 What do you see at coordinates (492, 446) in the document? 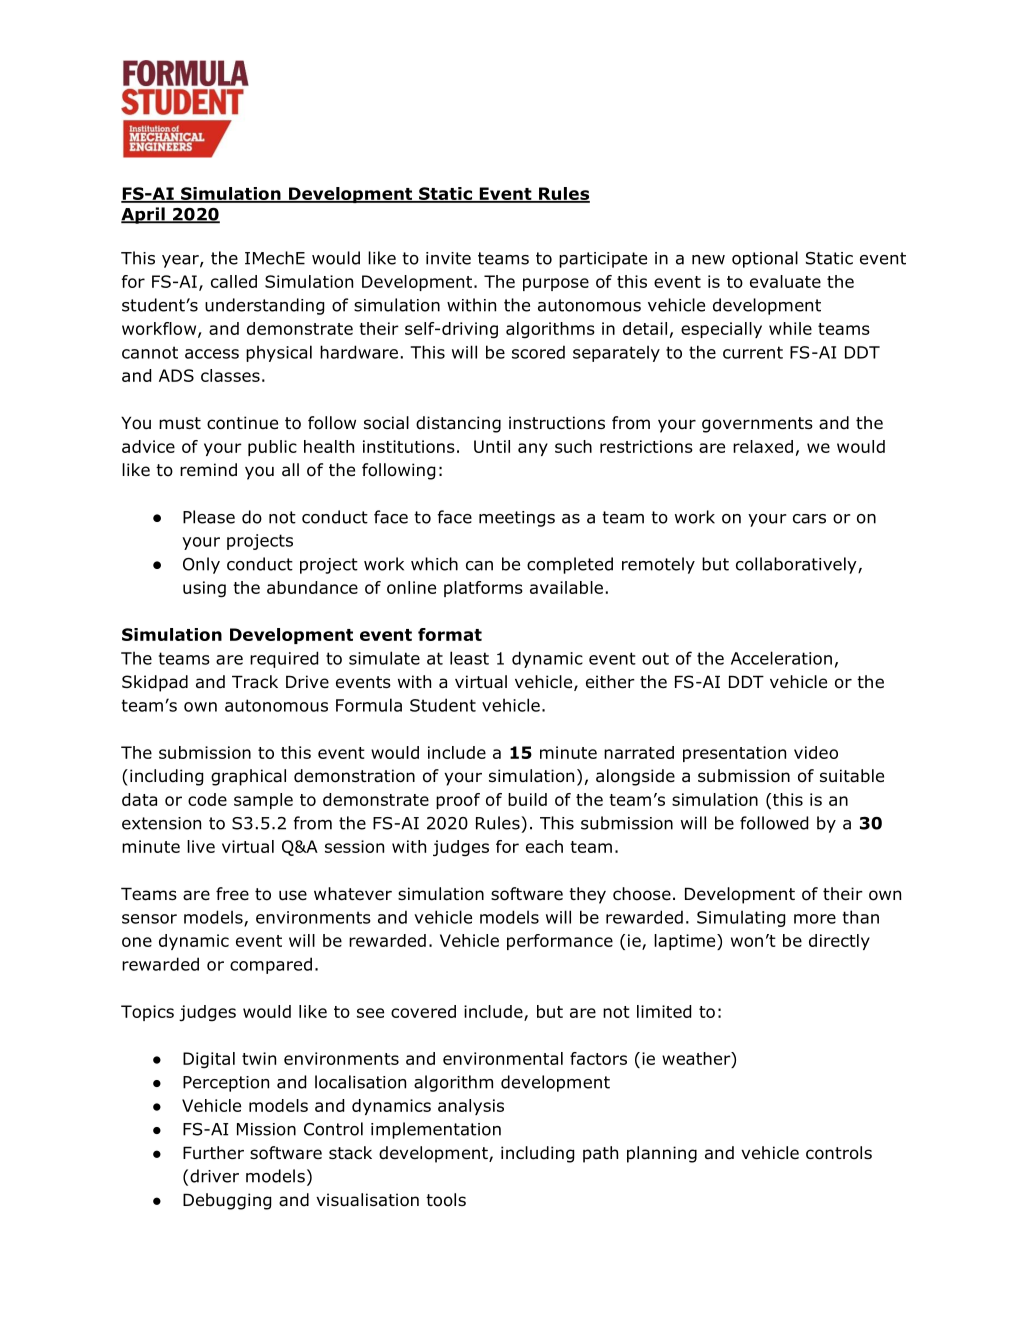
I see `Until` at bounding box center [492, 446].
